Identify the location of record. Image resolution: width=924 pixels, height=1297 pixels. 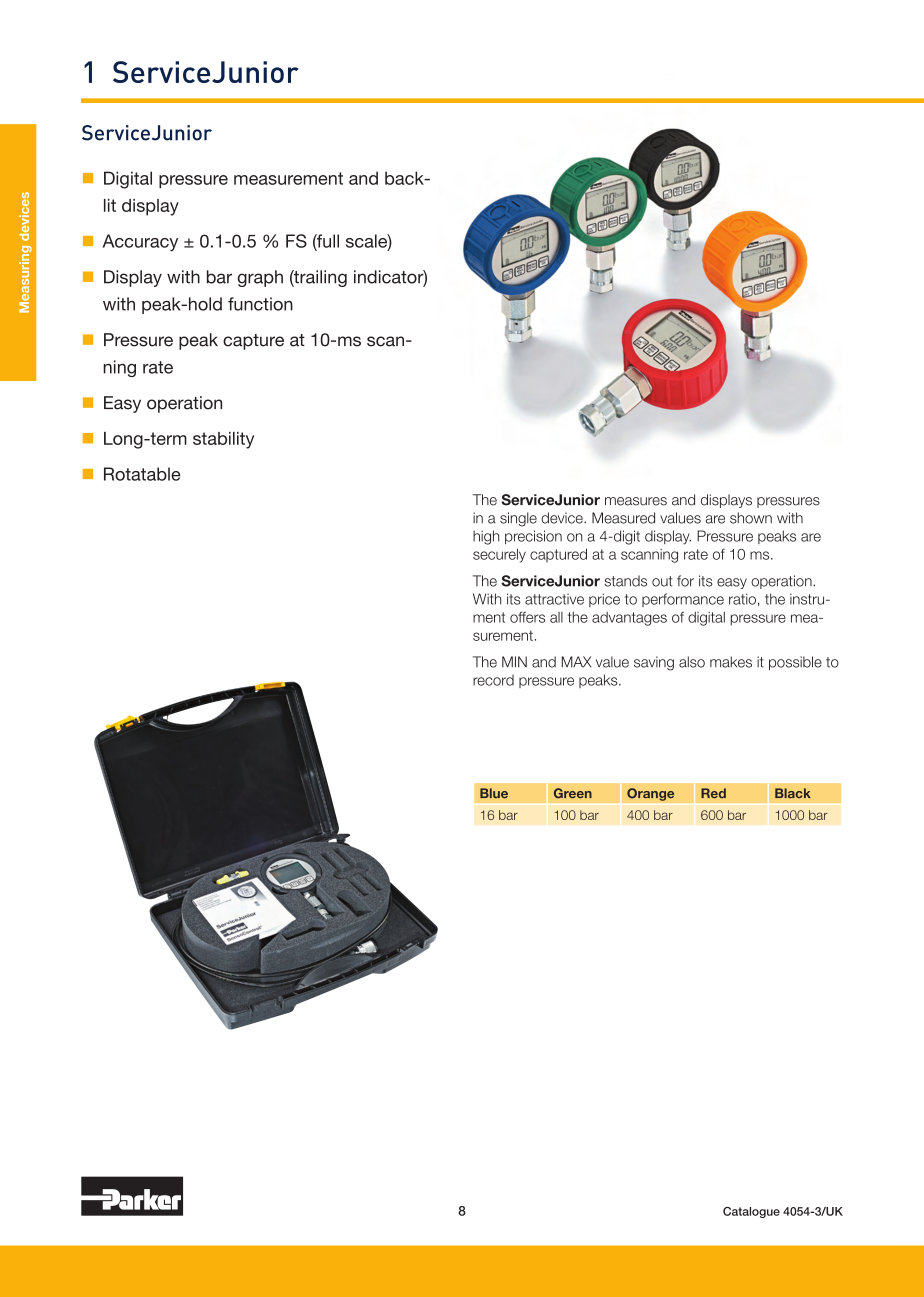
(493, 680).
